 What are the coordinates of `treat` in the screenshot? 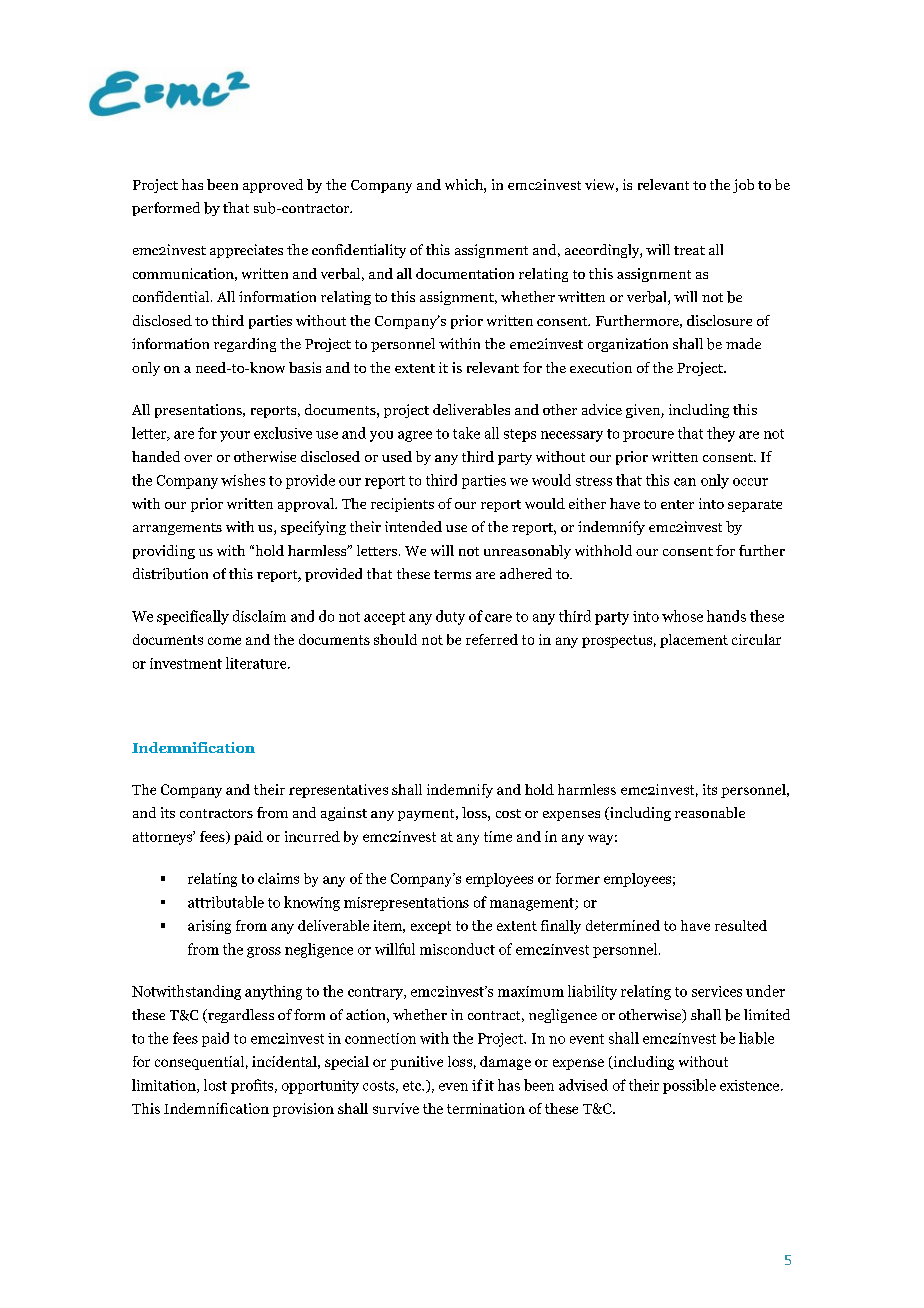 It's located at (689, 250).
